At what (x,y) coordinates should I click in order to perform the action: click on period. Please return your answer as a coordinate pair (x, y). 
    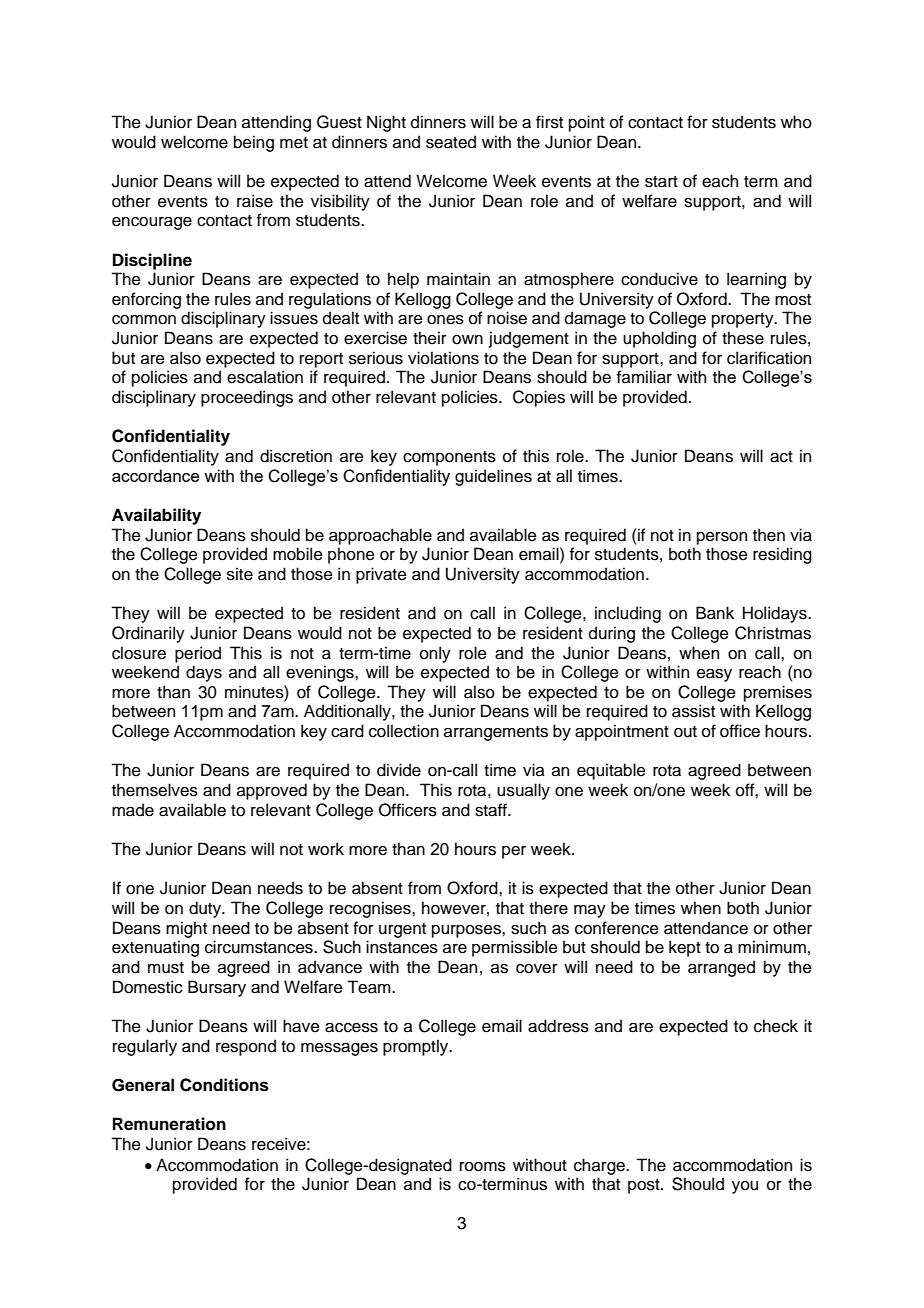
    Looking at the image, I should click on (198, 654).
